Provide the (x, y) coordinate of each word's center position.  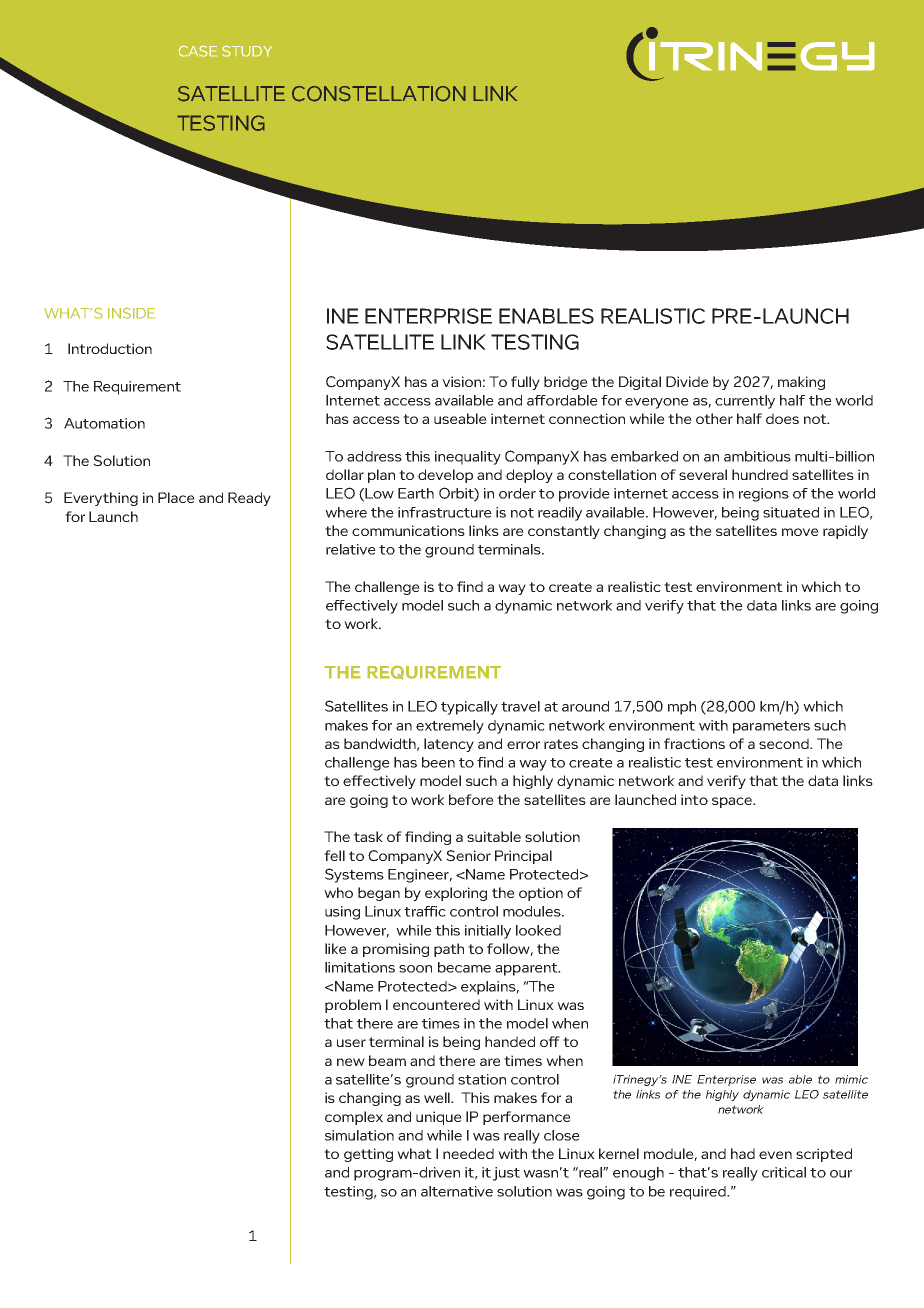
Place (176, 497)
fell (334, 855)
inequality (468, 458)
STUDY (247, 51)
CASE (198, 51)
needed (468, 1153)
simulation (359, 1135)
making (801, 383)
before (471, 799)
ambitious (757, 456)
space (733, 802)
